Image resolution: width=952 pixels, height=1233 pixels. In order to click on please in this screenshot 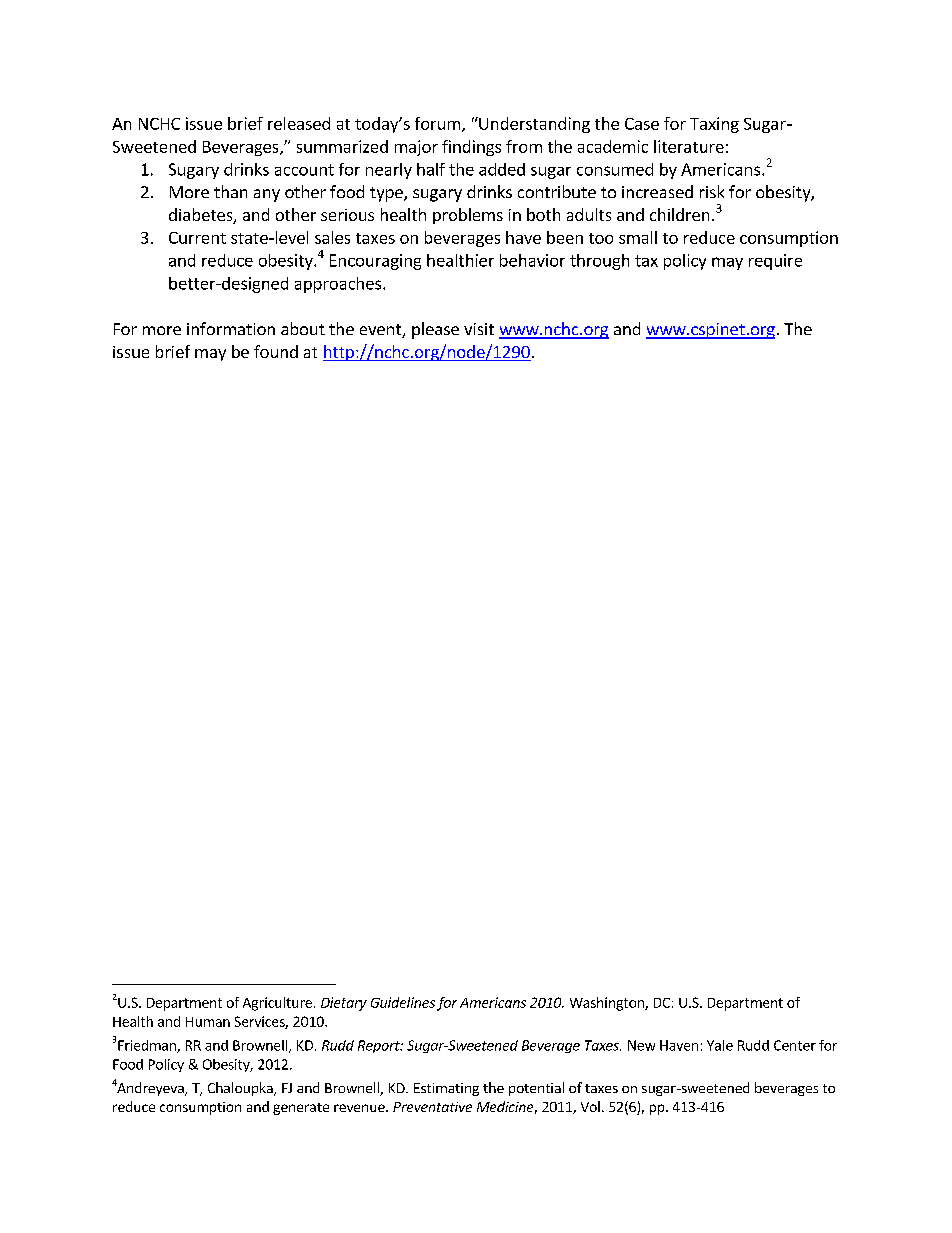, I will do `click(435, 330)`.
